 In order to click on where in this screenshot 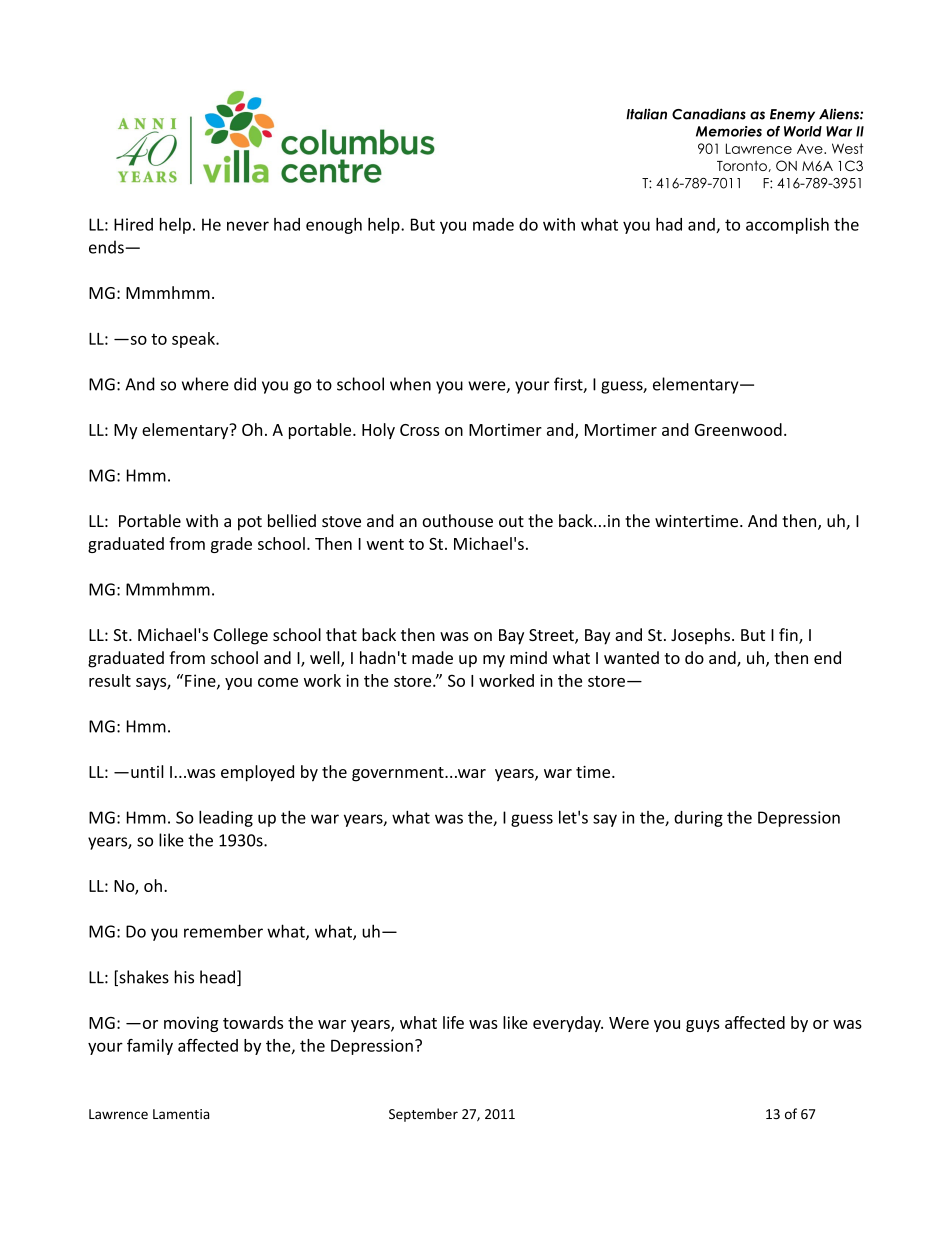, I will do `click(205, 384)`.
